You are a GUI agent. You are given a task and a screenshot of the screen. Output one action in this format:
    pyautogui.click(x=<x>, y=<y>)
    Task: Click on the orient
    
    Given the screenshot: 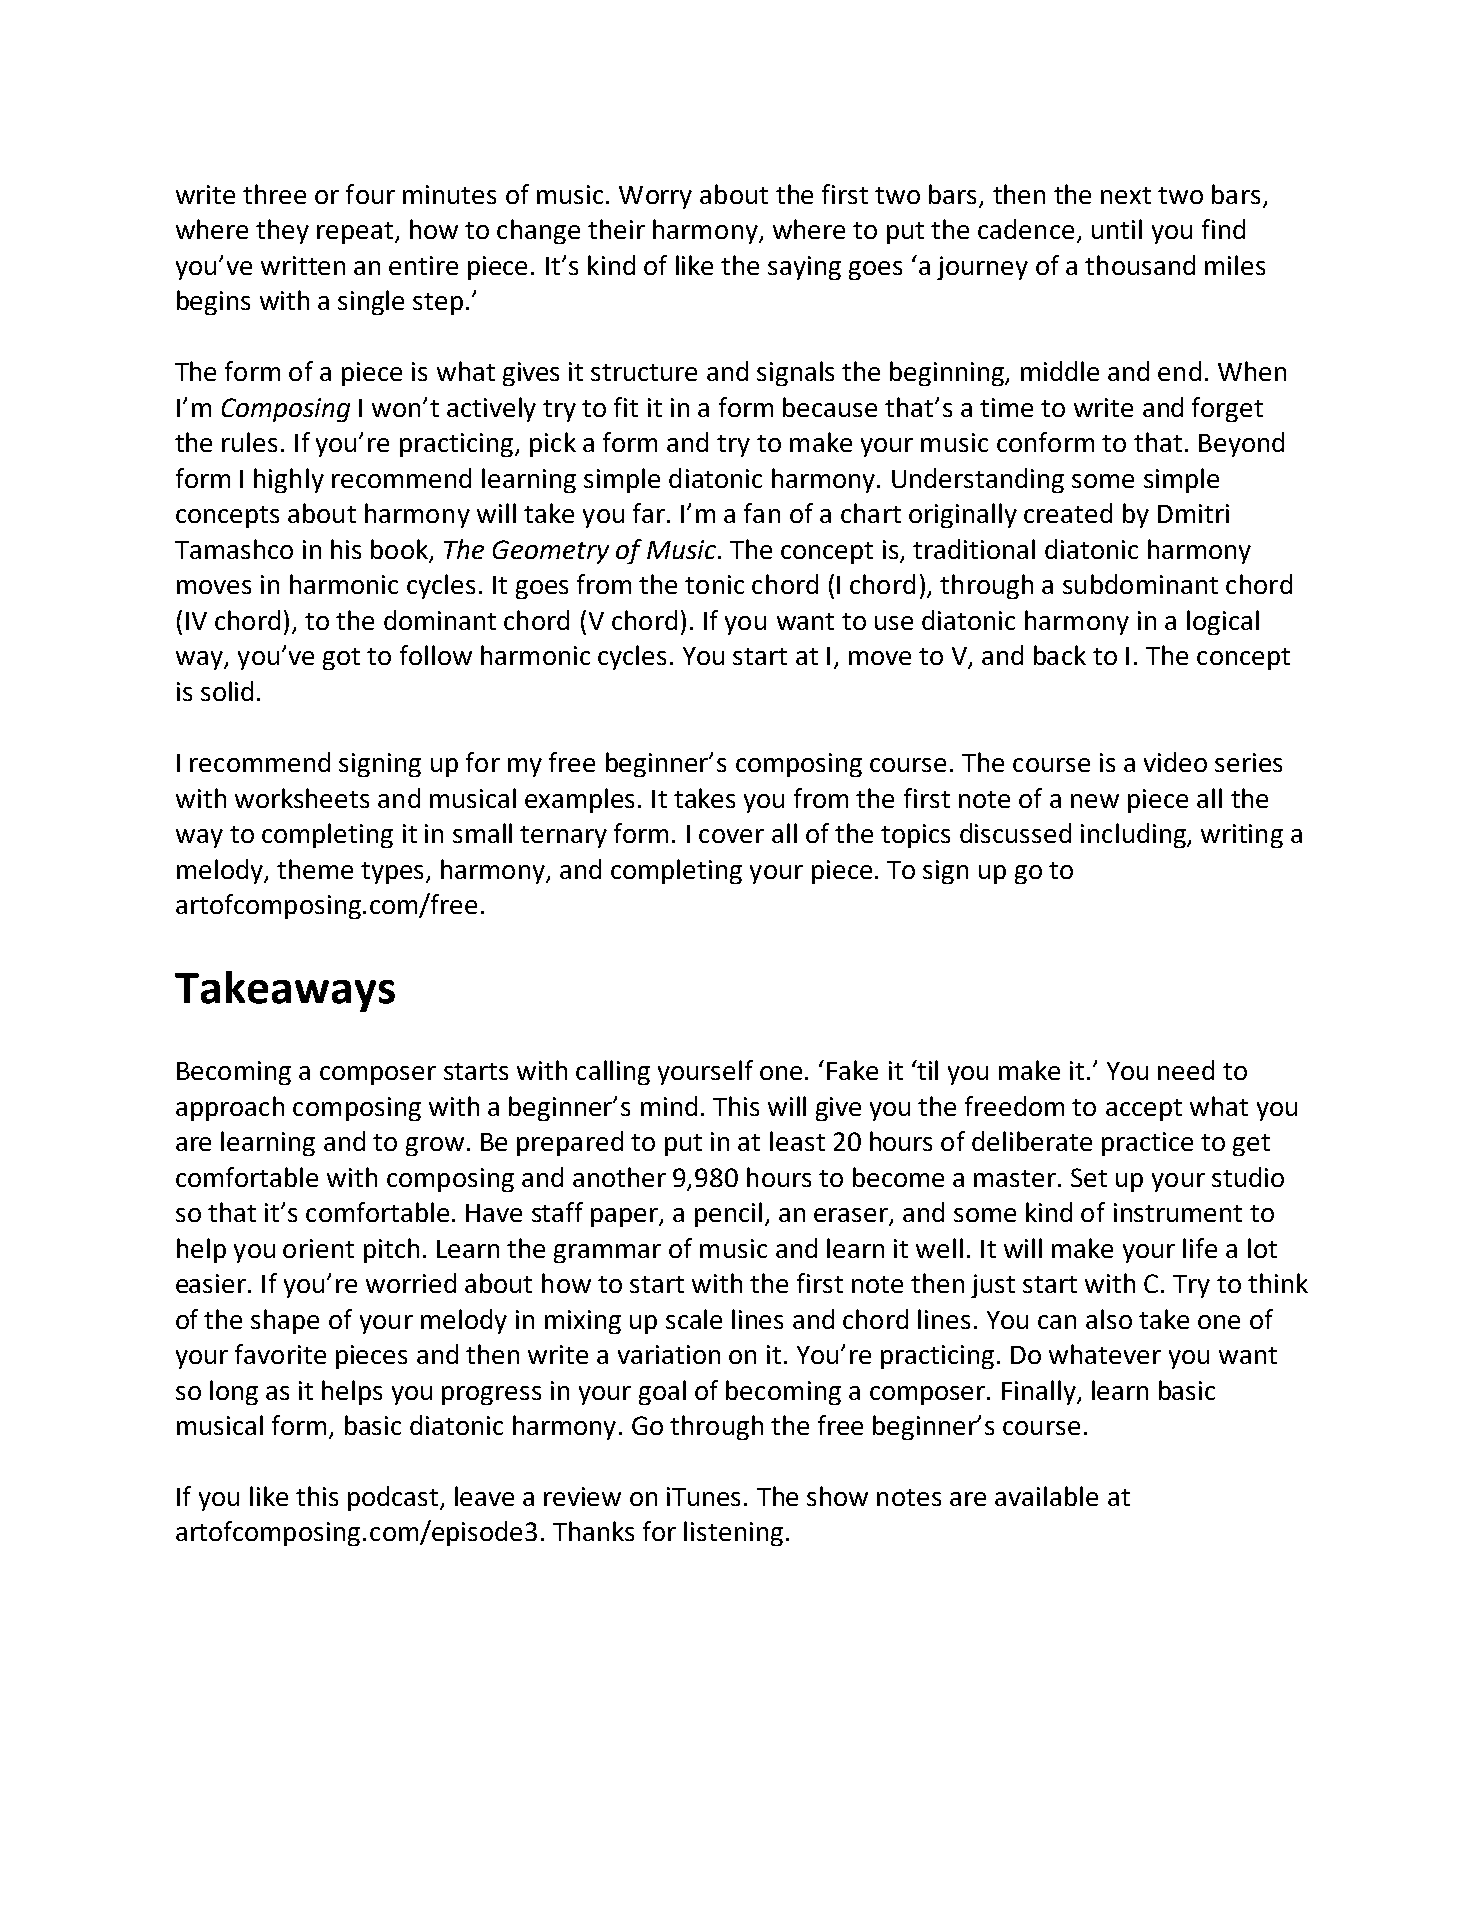 What is the action you would take?
    pyautogui.click(x=318, y=1248)
